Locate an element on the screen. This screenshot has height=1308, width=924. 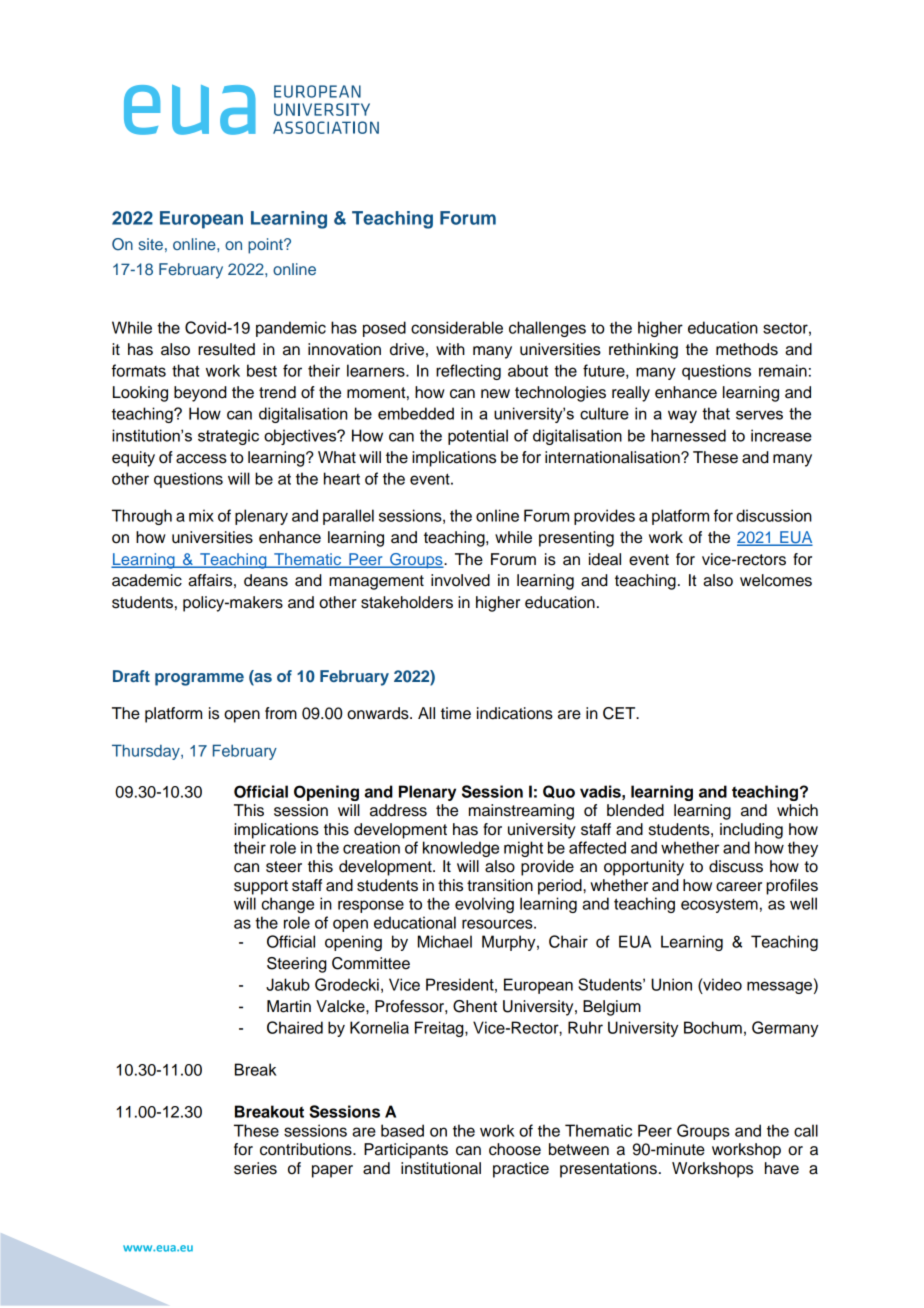
point is located at coordinates (266, 246).
